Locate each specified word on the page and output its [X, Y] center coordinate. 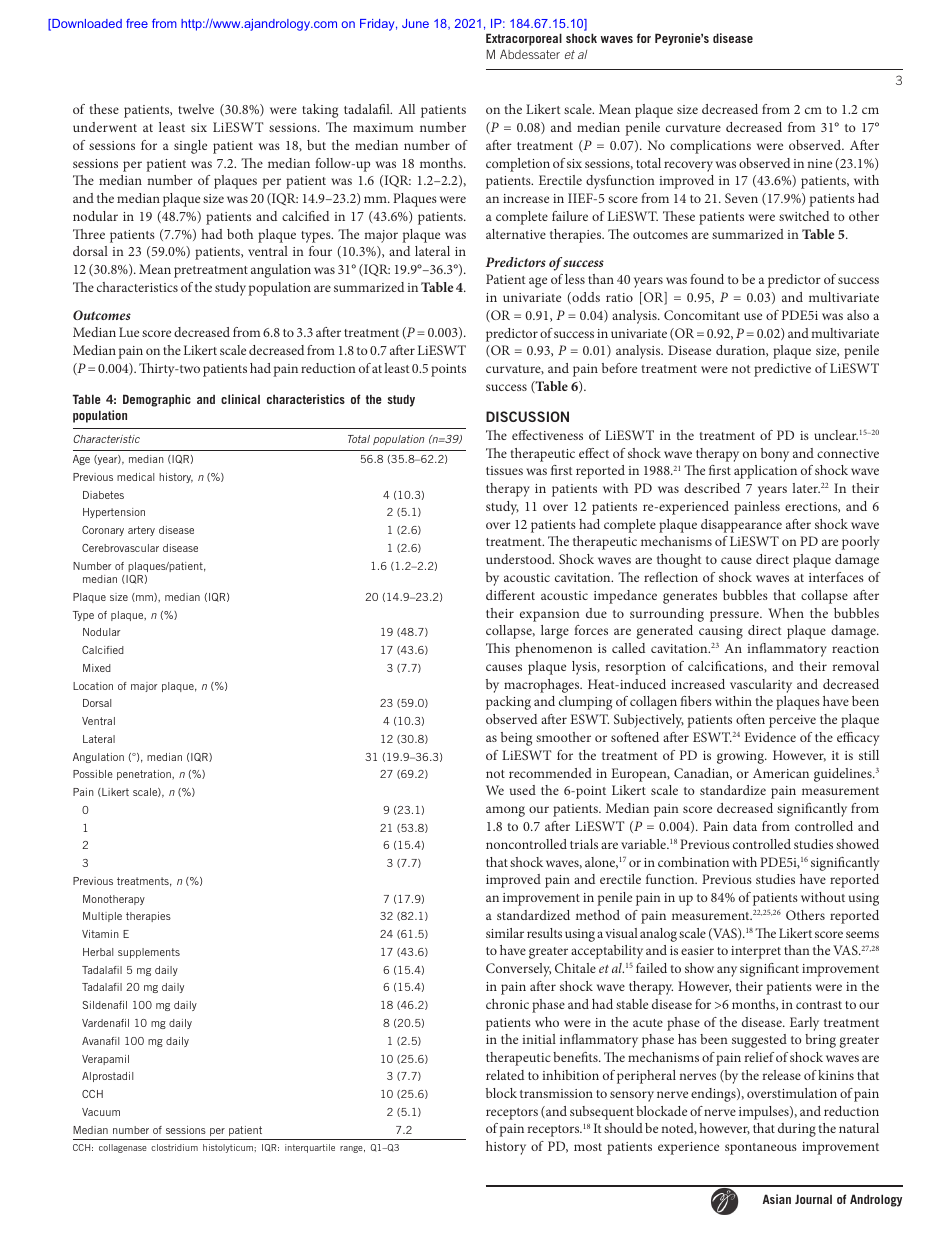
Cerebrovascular [120, 548]
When [786, 613]
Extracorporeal [524, 39]
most [588, 1147]
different [510, 595]
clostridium [174, 1147]
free [137, 23]
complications [710, 147]
